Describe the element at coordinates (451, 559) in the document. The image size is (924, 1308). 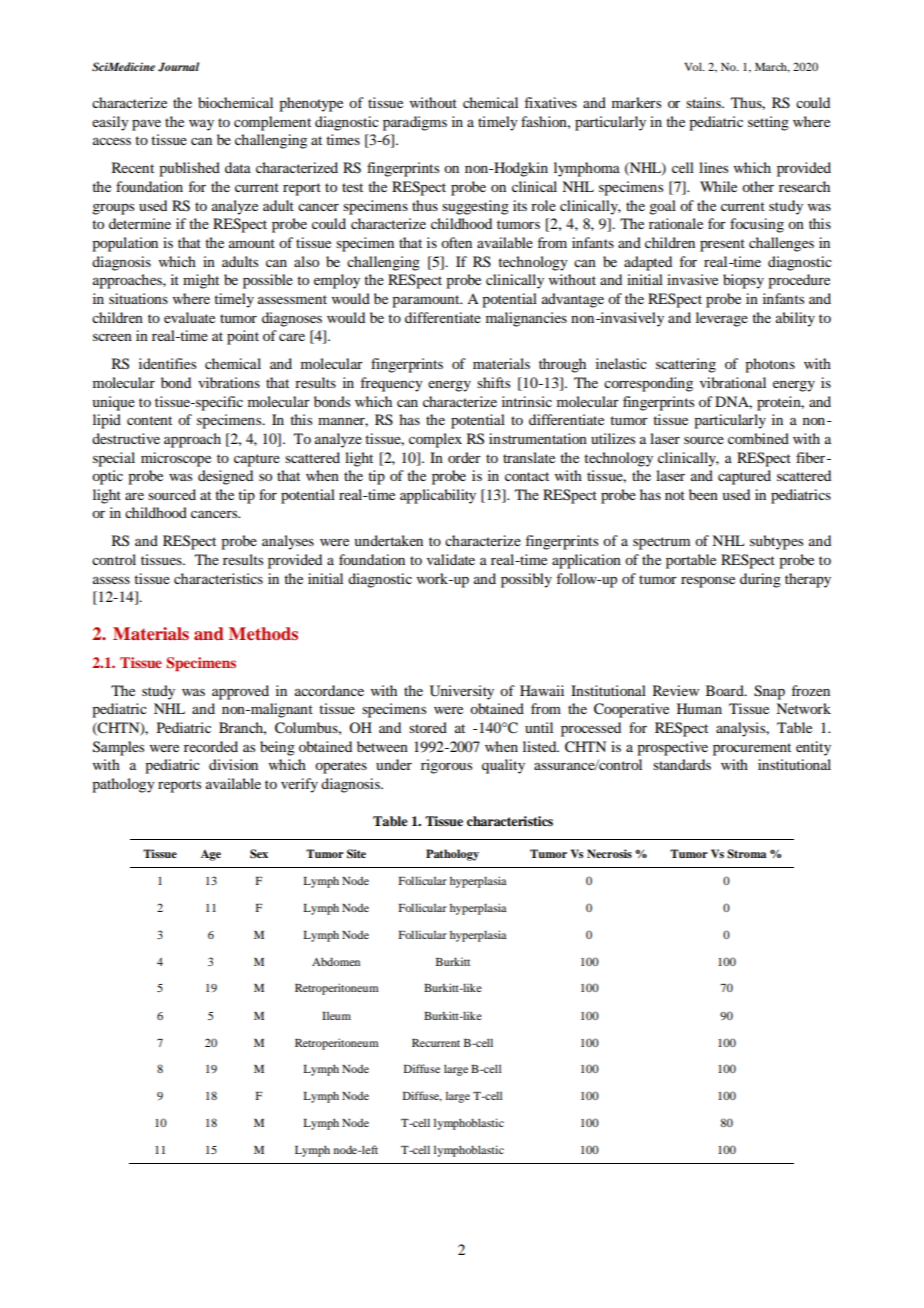
I see `validate` at that location.
